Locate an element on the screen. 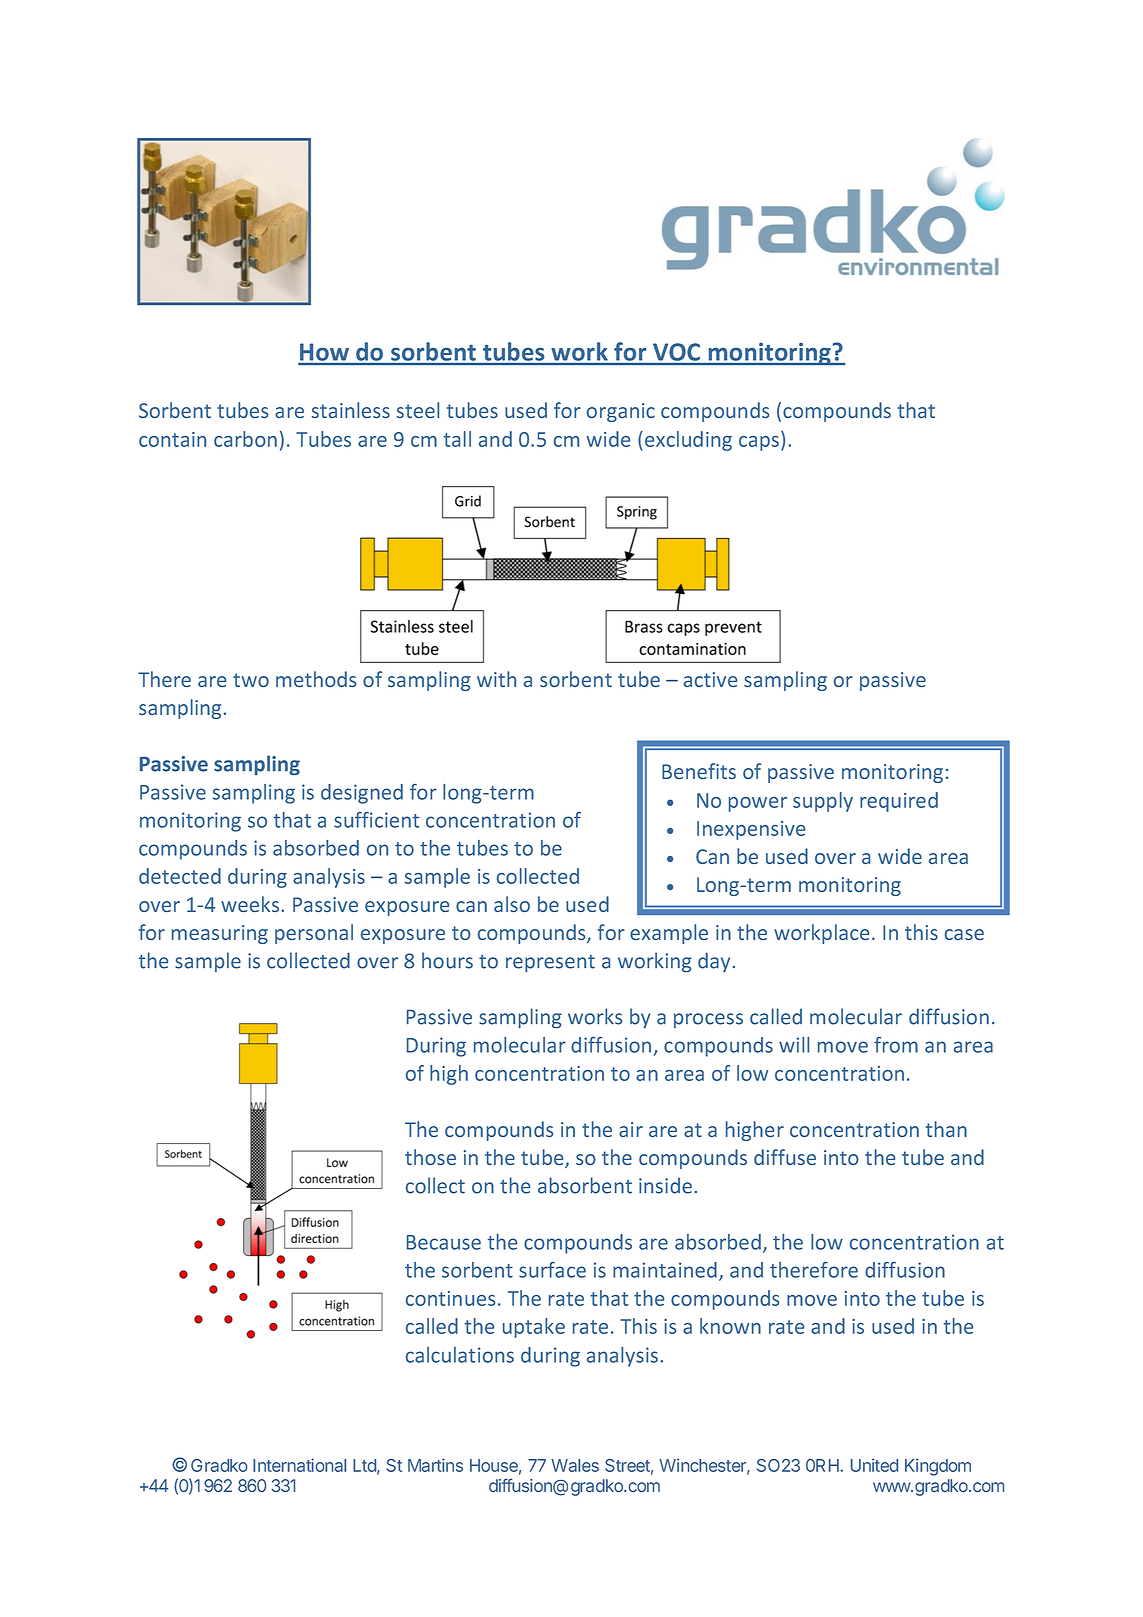  caps is located at coordinates (759, 443).
